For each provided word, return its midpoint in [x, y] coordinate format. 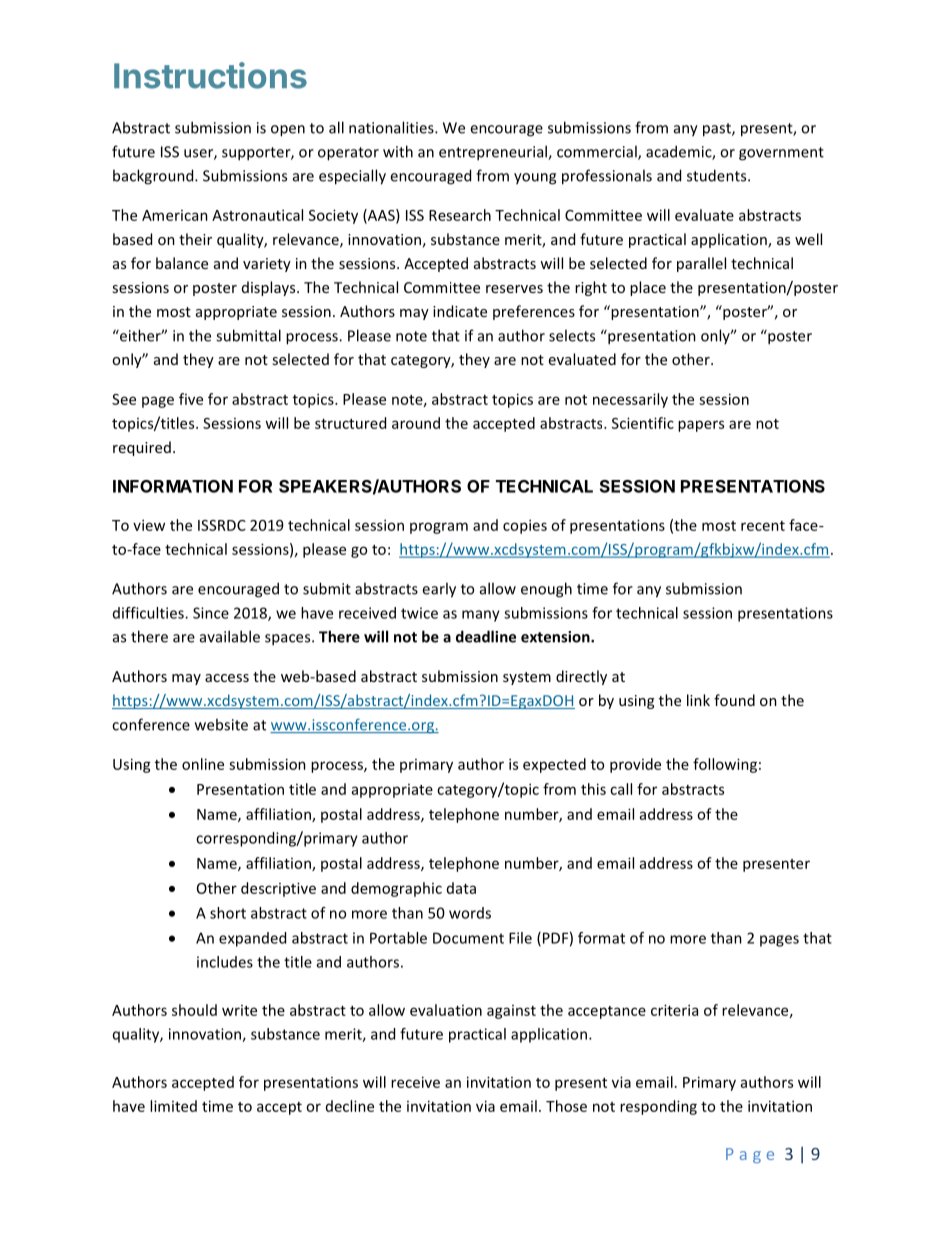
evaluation [446, 1010]
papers [701, 426]
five [191, 399]
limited [173, 1106]
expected [554, 765]
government [781, 154]
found [734, 700]
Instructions [210, 75]
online [203, 764]
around [416, 423]
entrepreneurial [494, 153]
